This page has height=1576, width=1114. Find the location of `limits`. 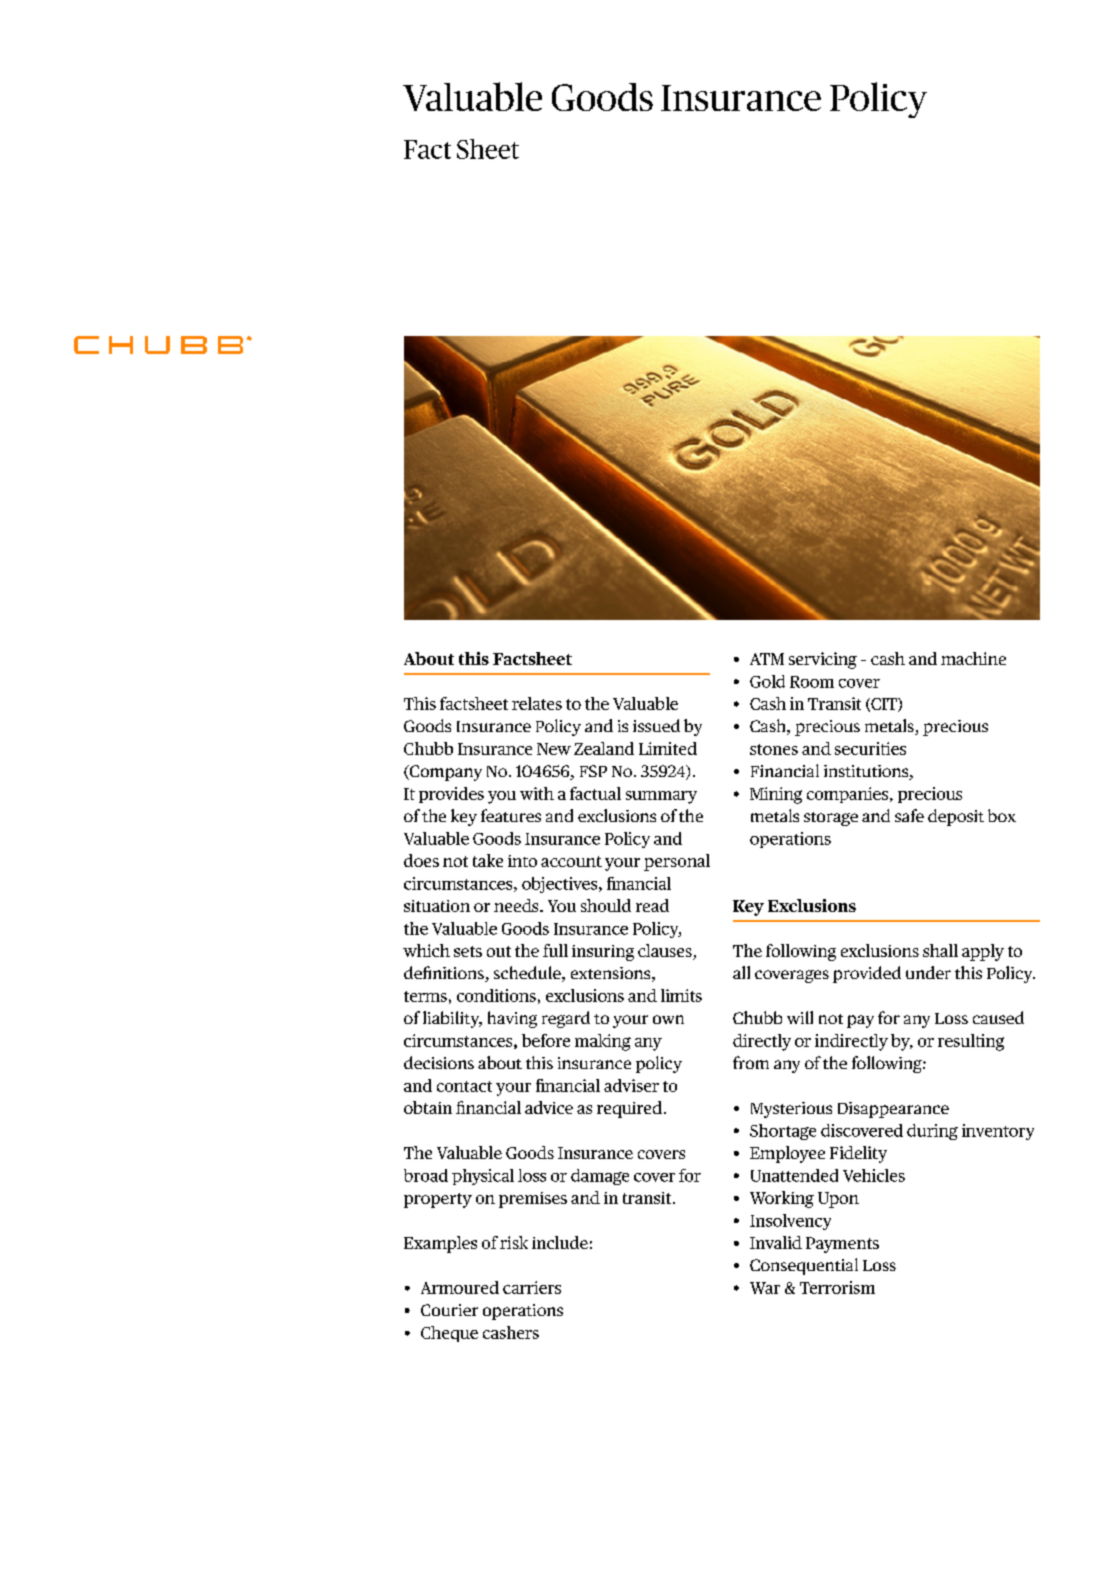

limits is located at coordinates (681, 995).
